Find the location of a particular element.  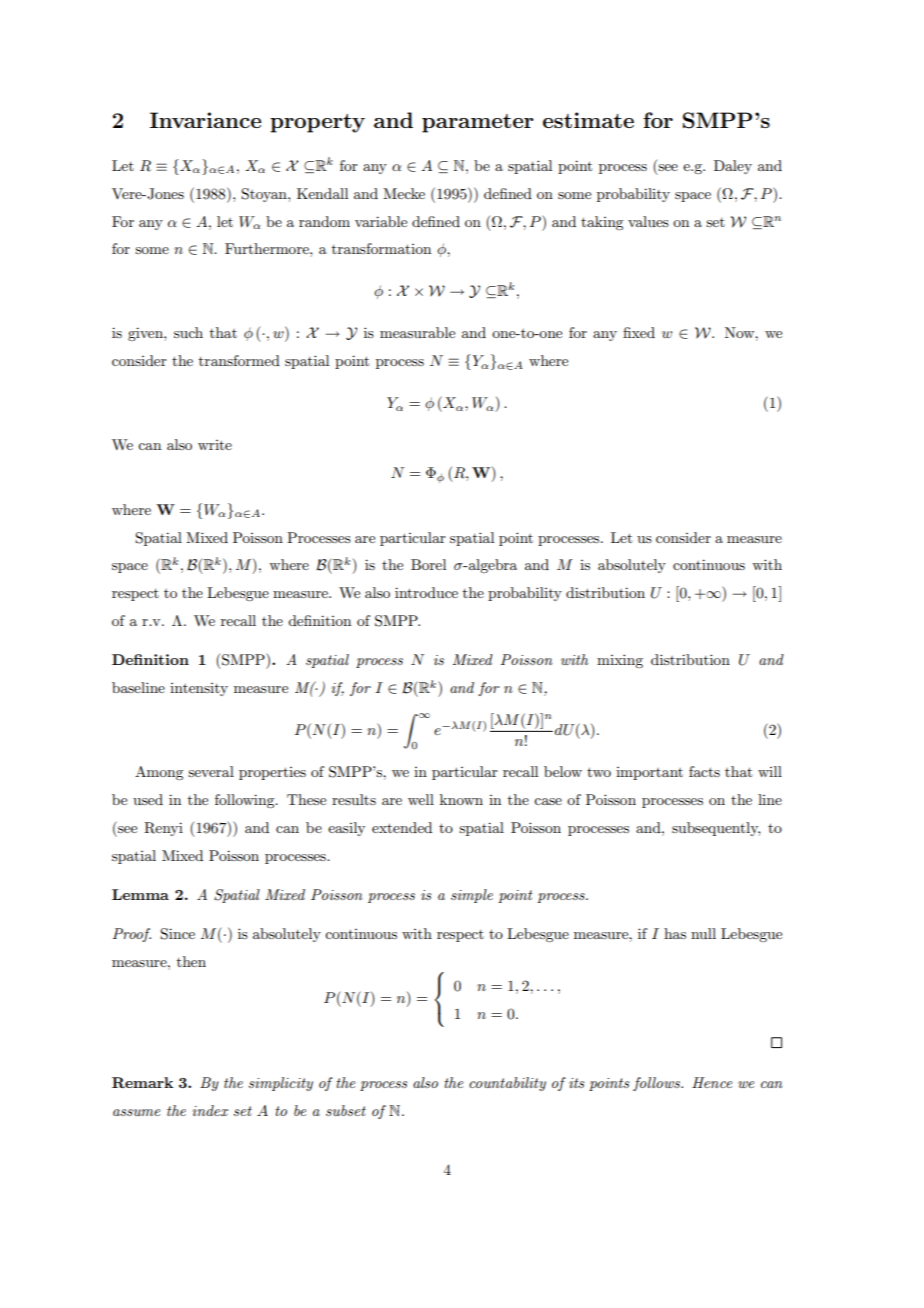

Daley is located at coordinates (733, 167).
